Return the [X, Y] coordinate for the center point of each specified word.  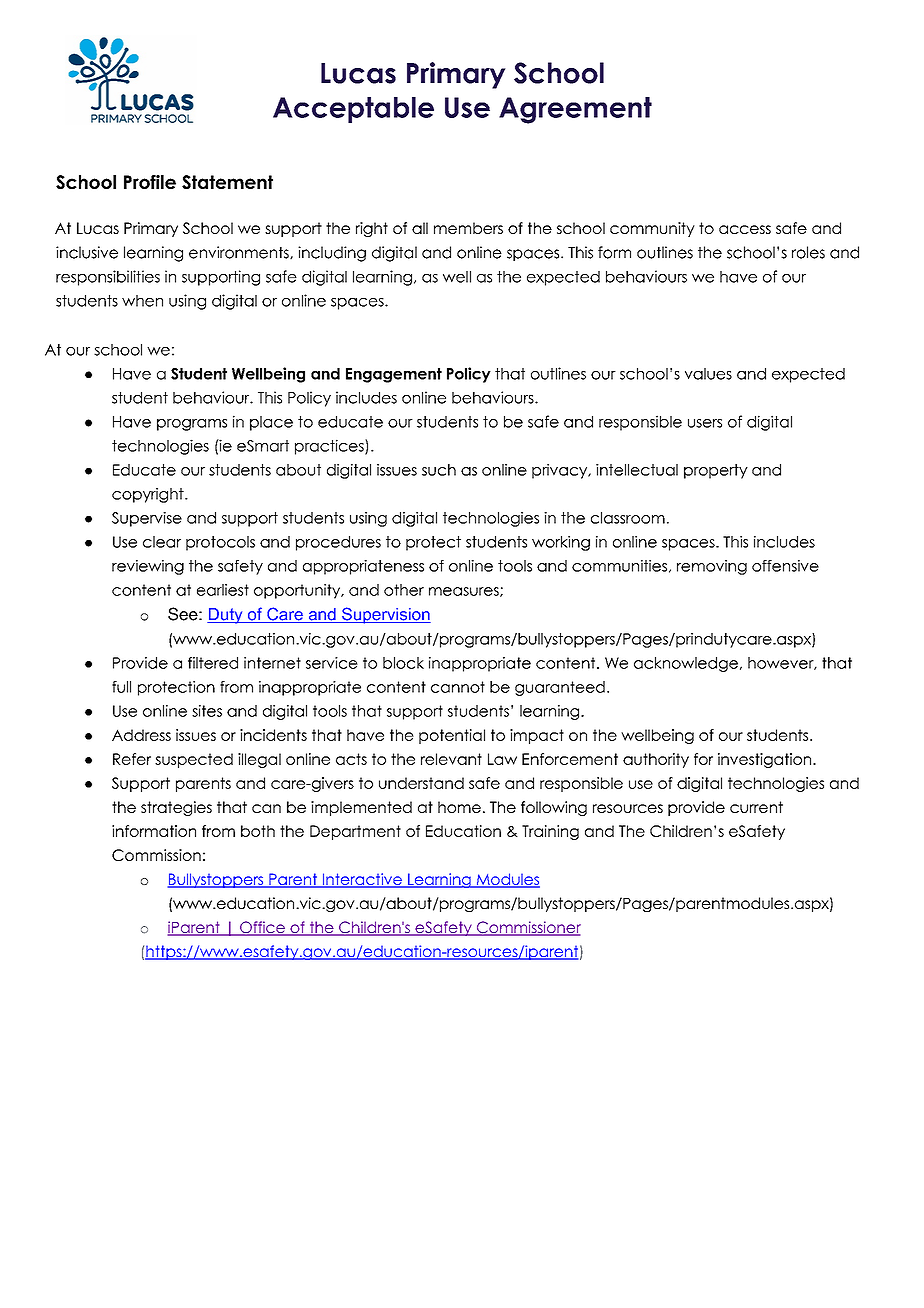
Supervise [147, 519]
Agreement [575, 110]
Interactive [362, 880]
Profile [150, 182]
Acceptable [353, 110]
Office [262, 928]
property [716, 471]
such [439, 470]
